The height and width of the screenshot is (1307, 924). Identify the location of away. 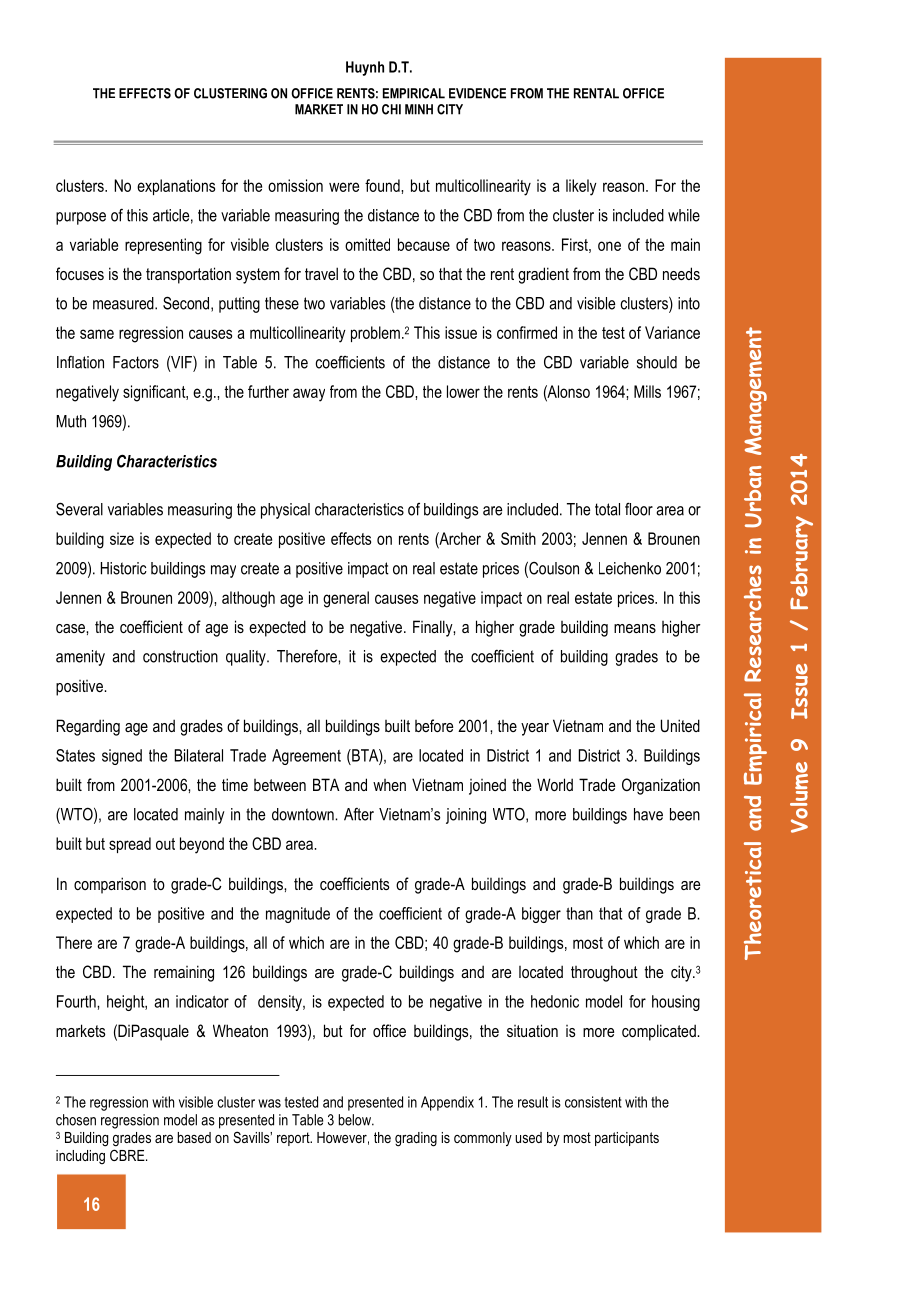
(309, 395).
